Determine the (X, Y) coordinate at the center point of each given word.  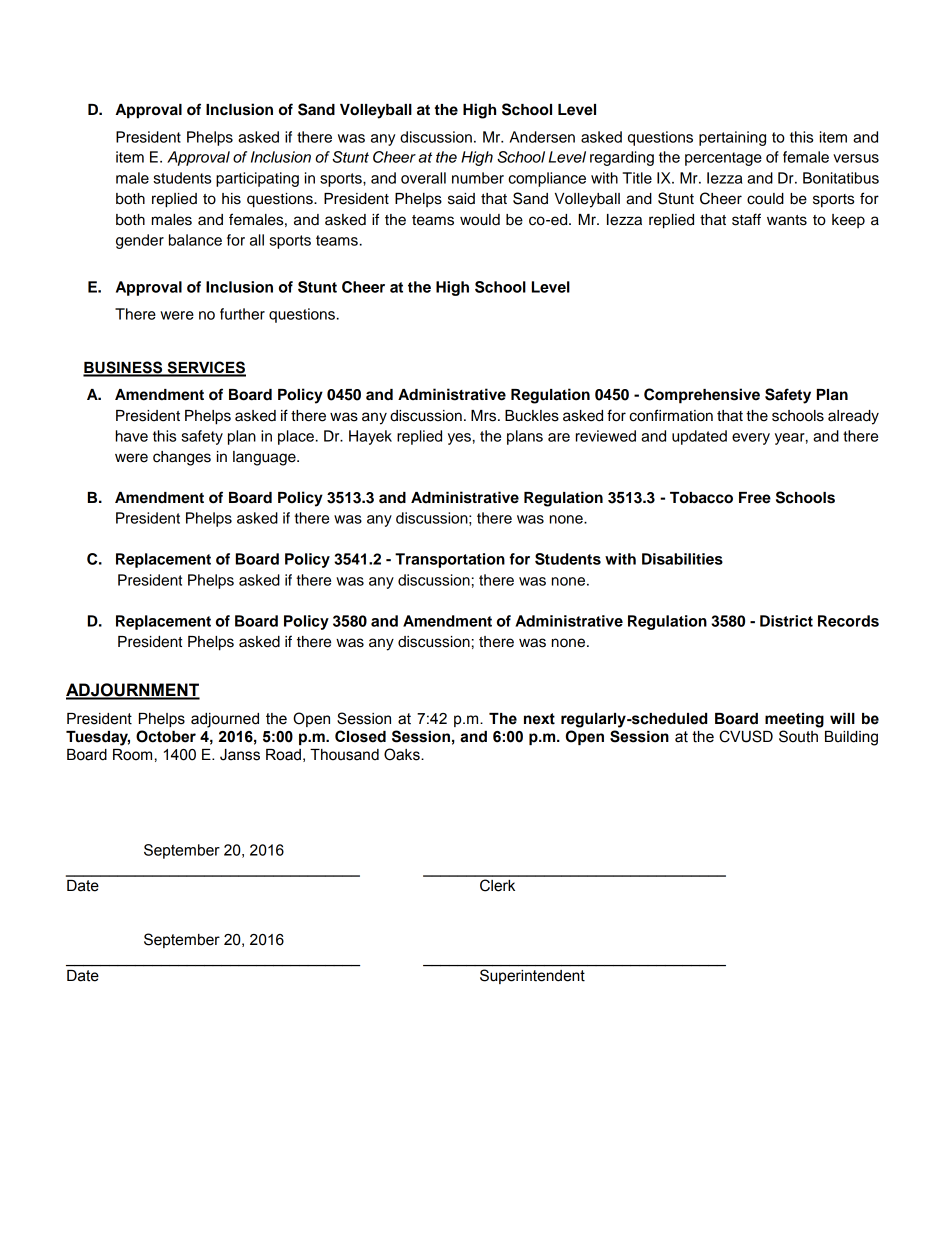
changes (182, 458)
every (751, 439)
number (478, 178)
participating (257, 179)
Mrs (485, 416)
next (539, 719)
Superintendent (532, 976)
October (166, 736)
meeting (794, 720)
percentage (723, 159)
